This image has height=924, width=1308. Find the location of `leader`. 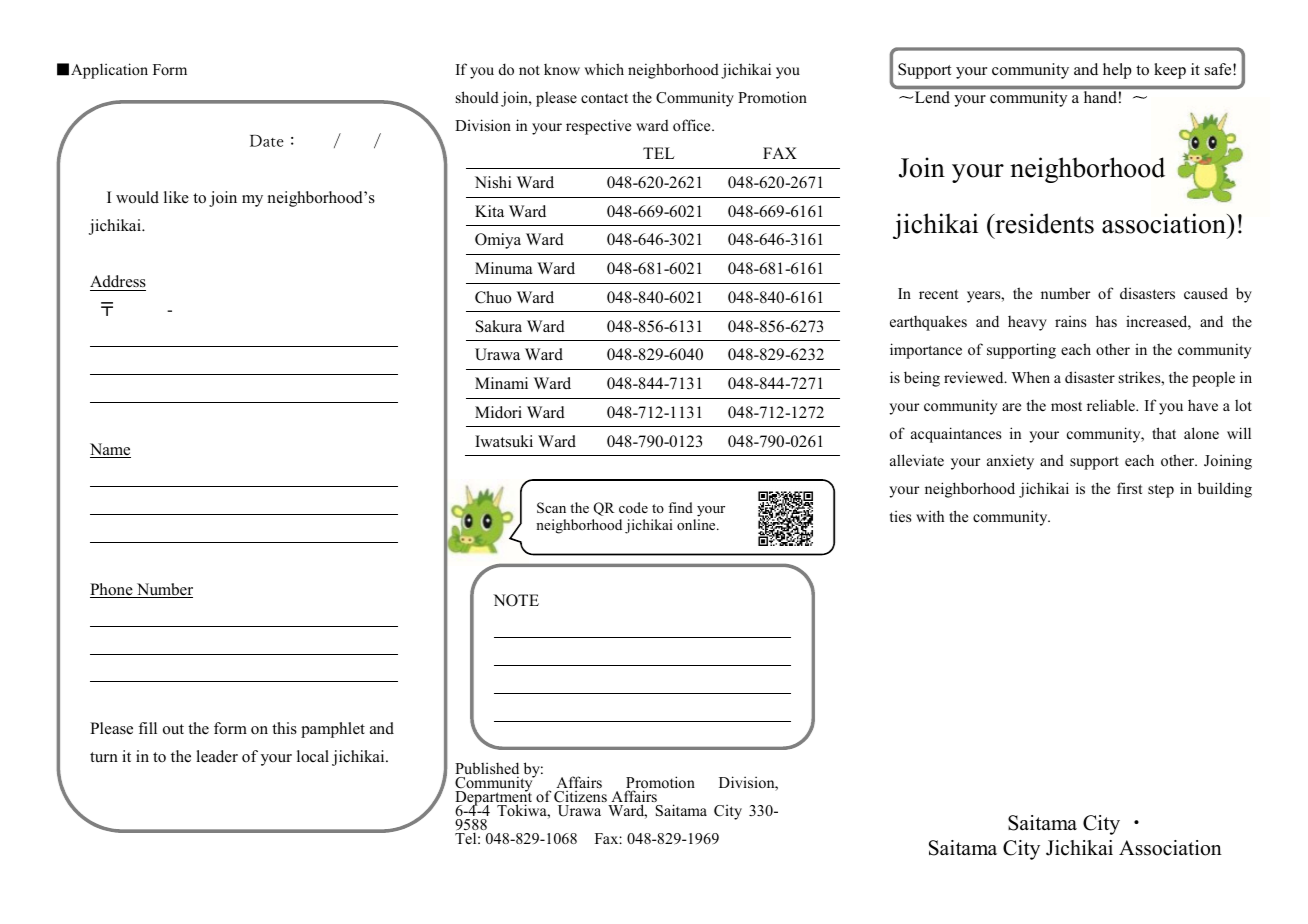

leader is located at coordinates (217, 756).
